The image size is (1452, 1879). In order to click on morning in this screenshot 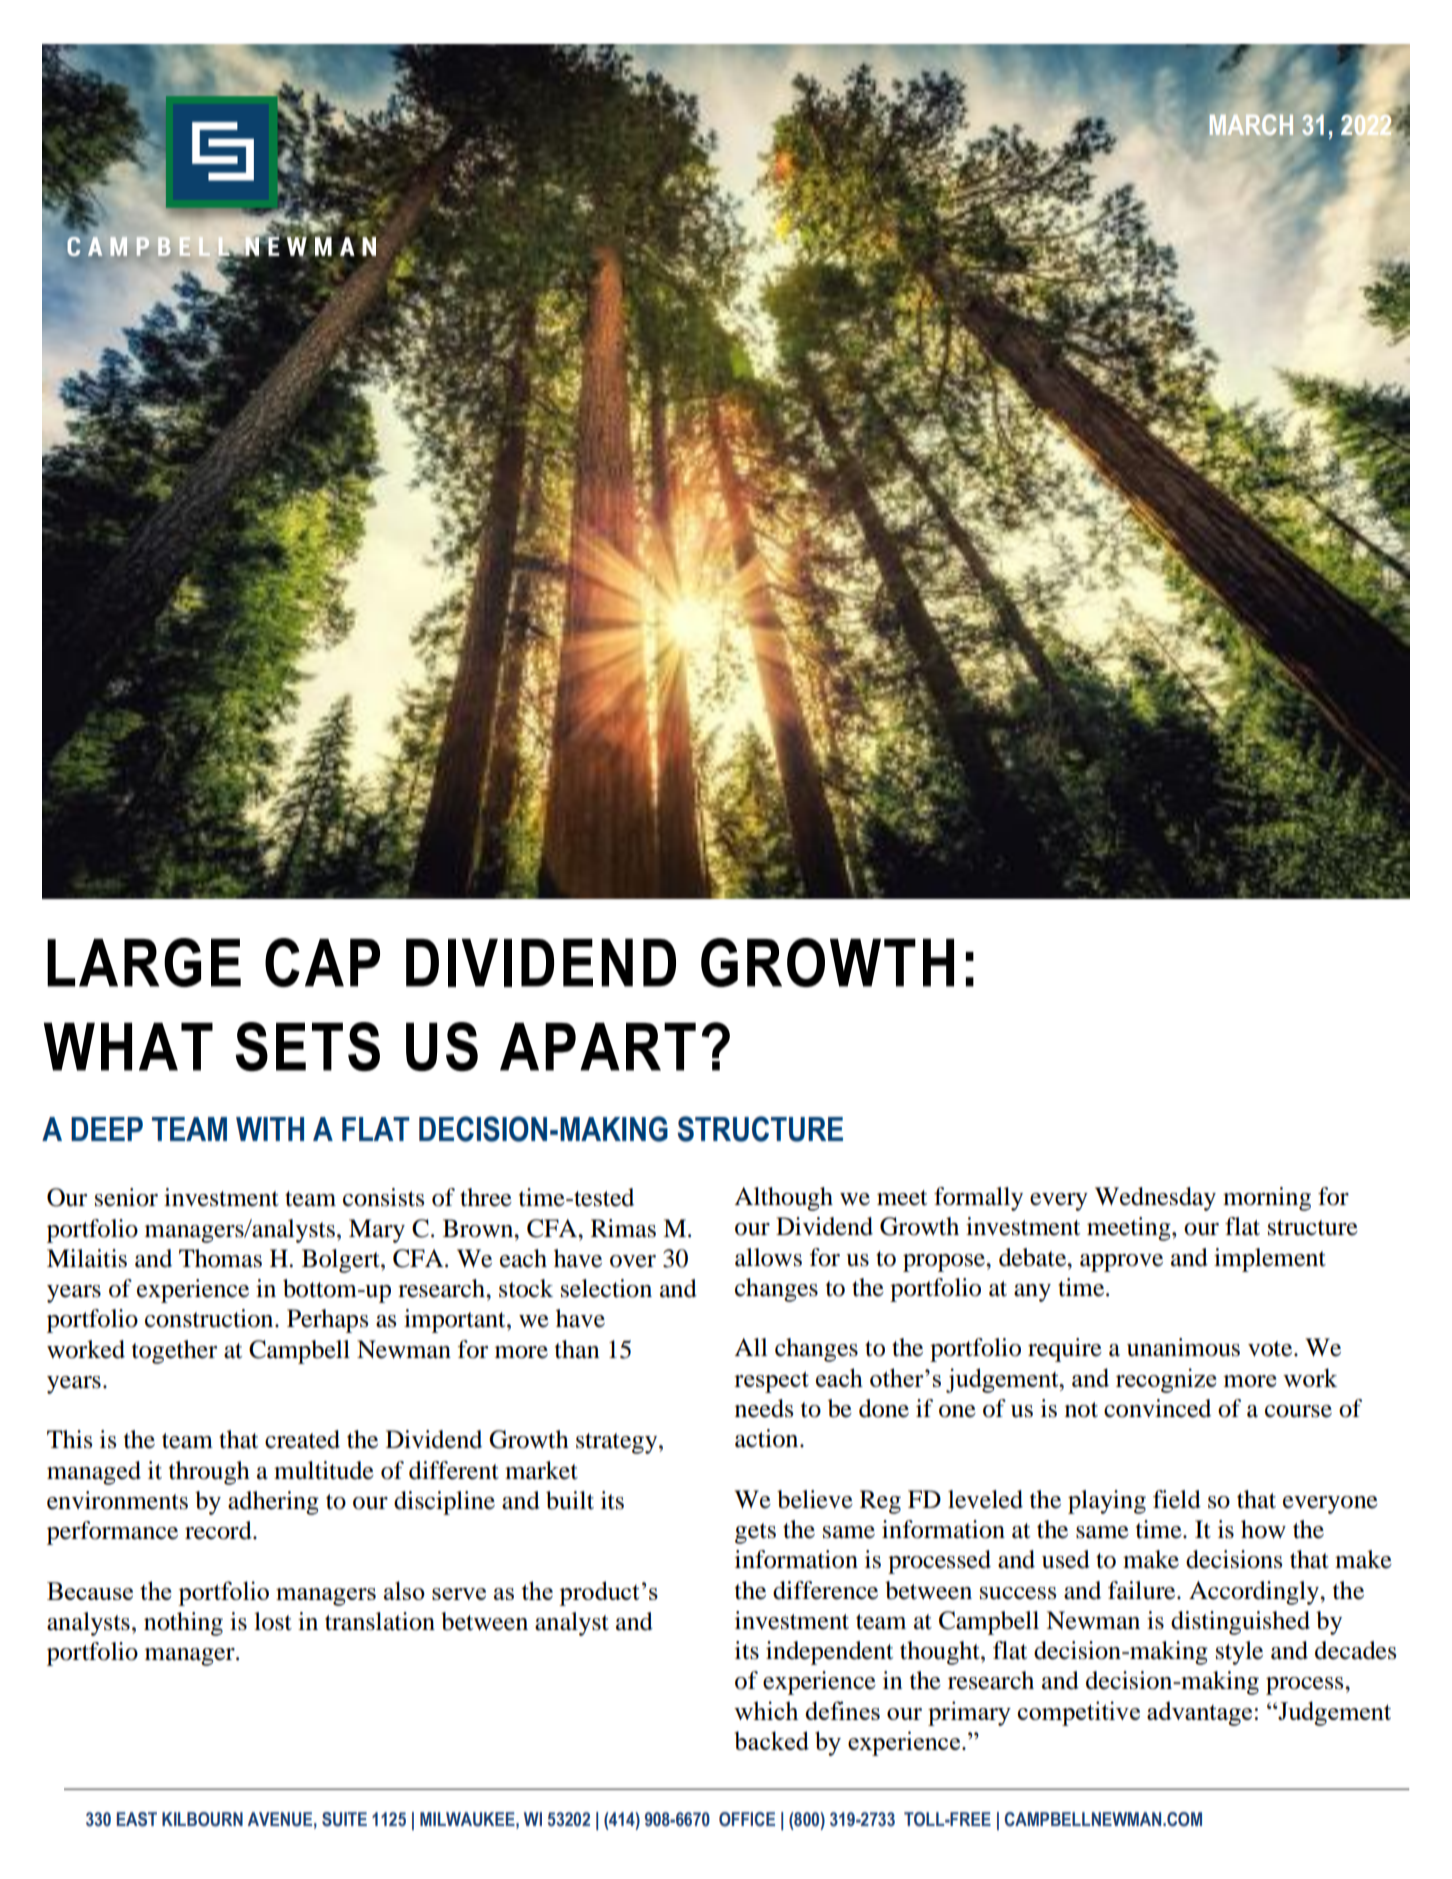, I will do `click(1267, 1199)`.
